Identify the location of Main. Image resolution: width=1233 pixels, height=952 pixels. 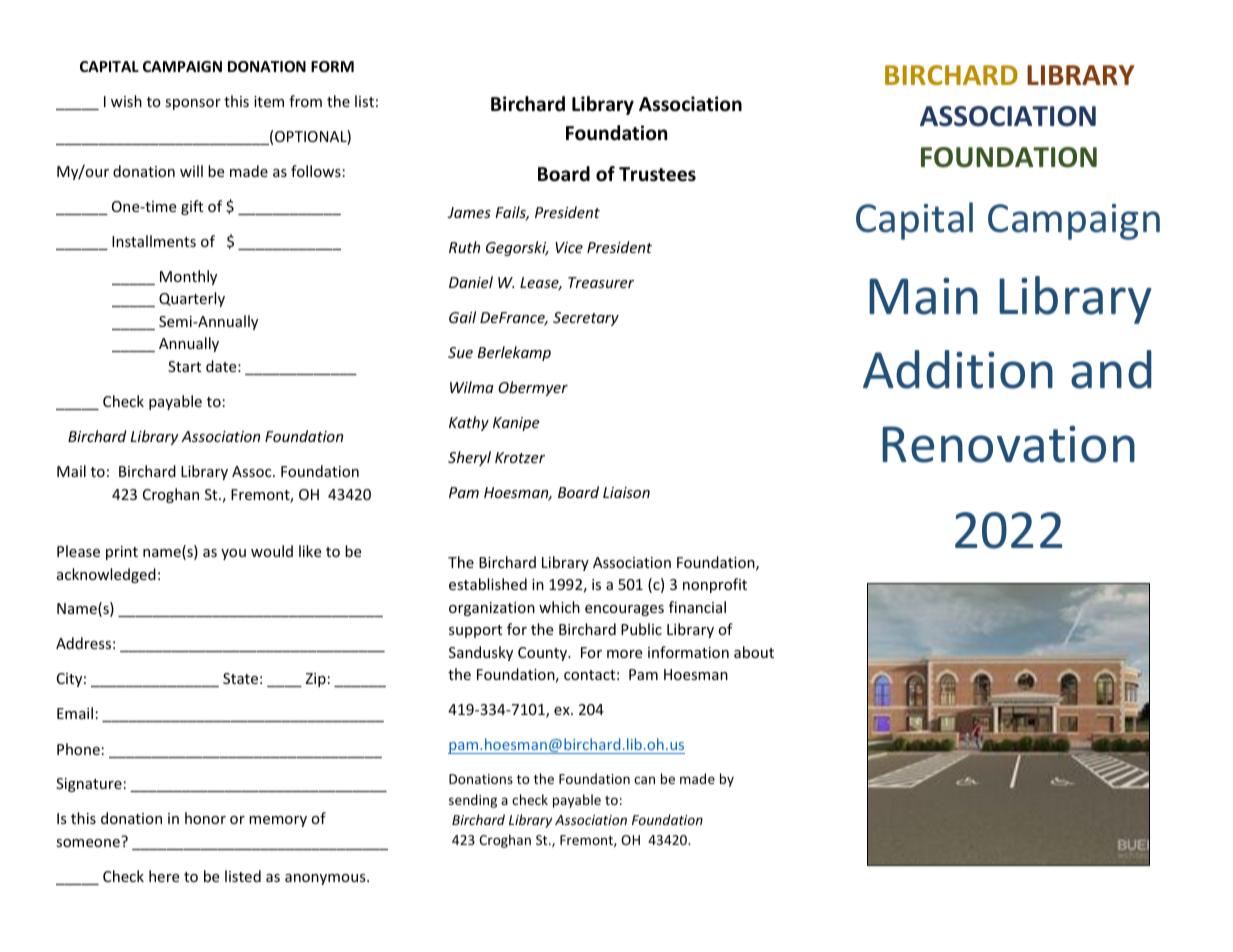
(923, 296).
